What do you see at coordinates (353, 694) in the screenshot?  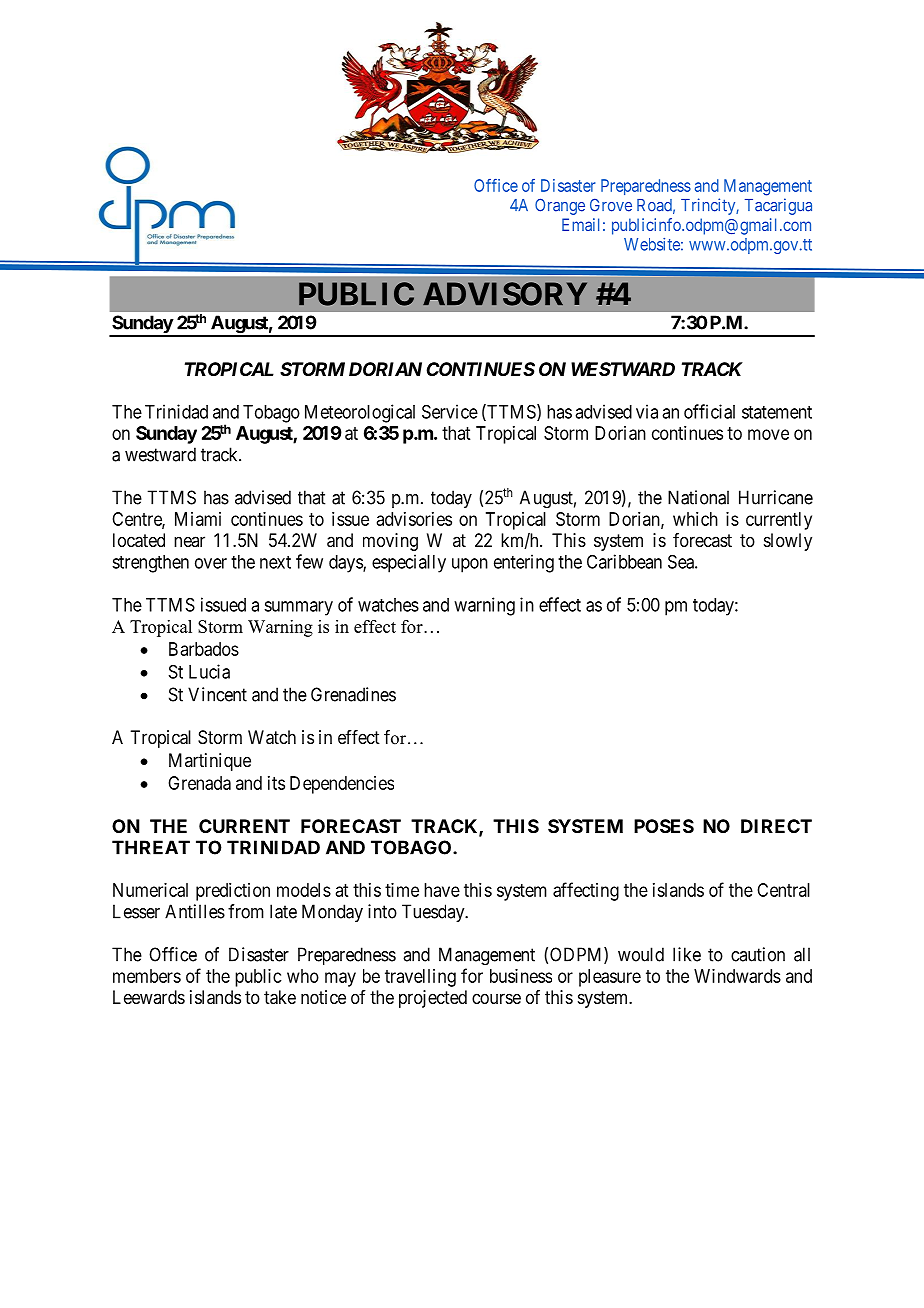 I see `Grenadines` at bounding box center [353, 694].
